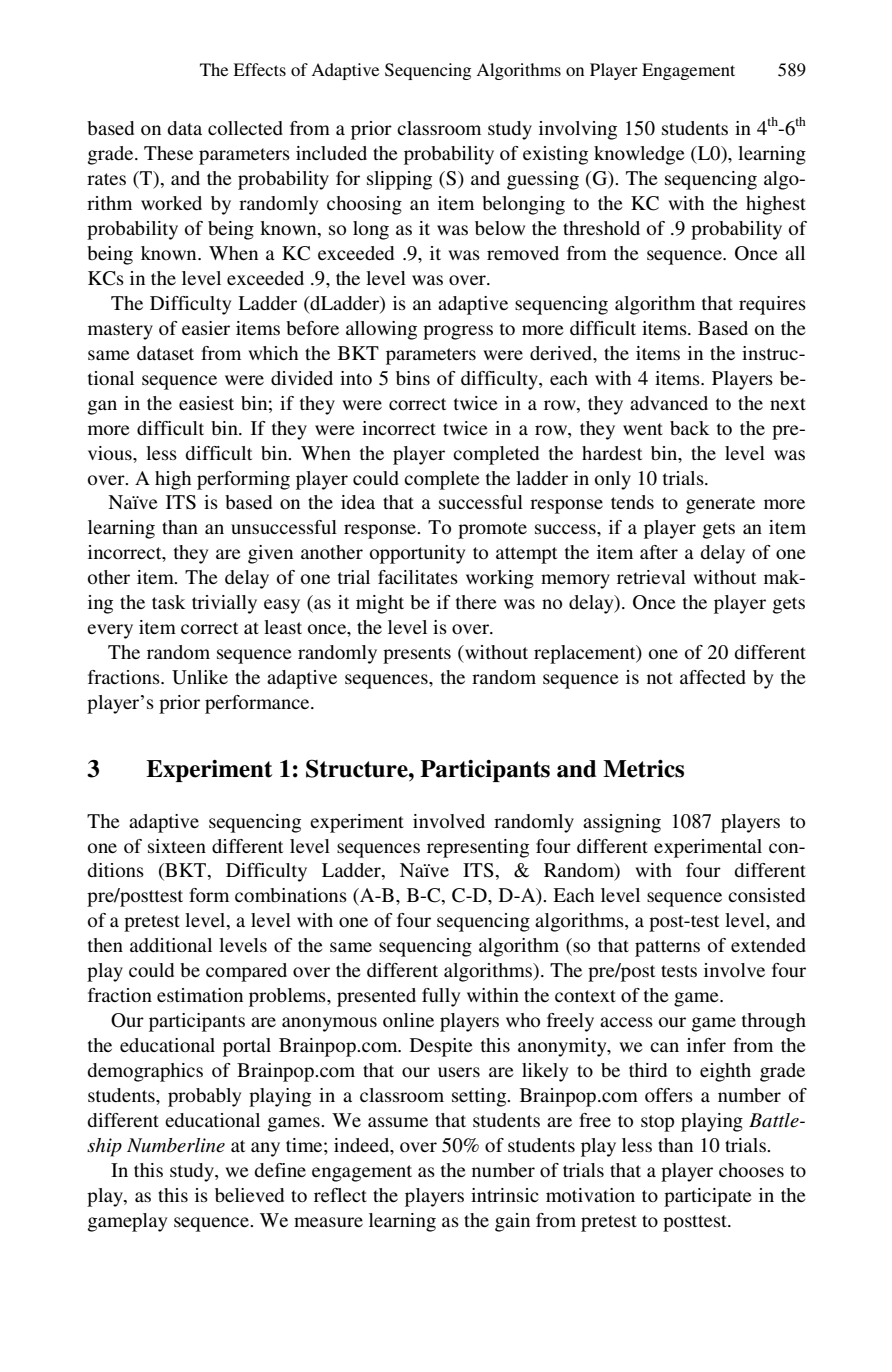 Image resolution: width=892 pixels, height=1372 pixels. What do you see at coordinates (200, 677) in the screenshot?
I see `Unlike` at bounding box center [200, 677].
